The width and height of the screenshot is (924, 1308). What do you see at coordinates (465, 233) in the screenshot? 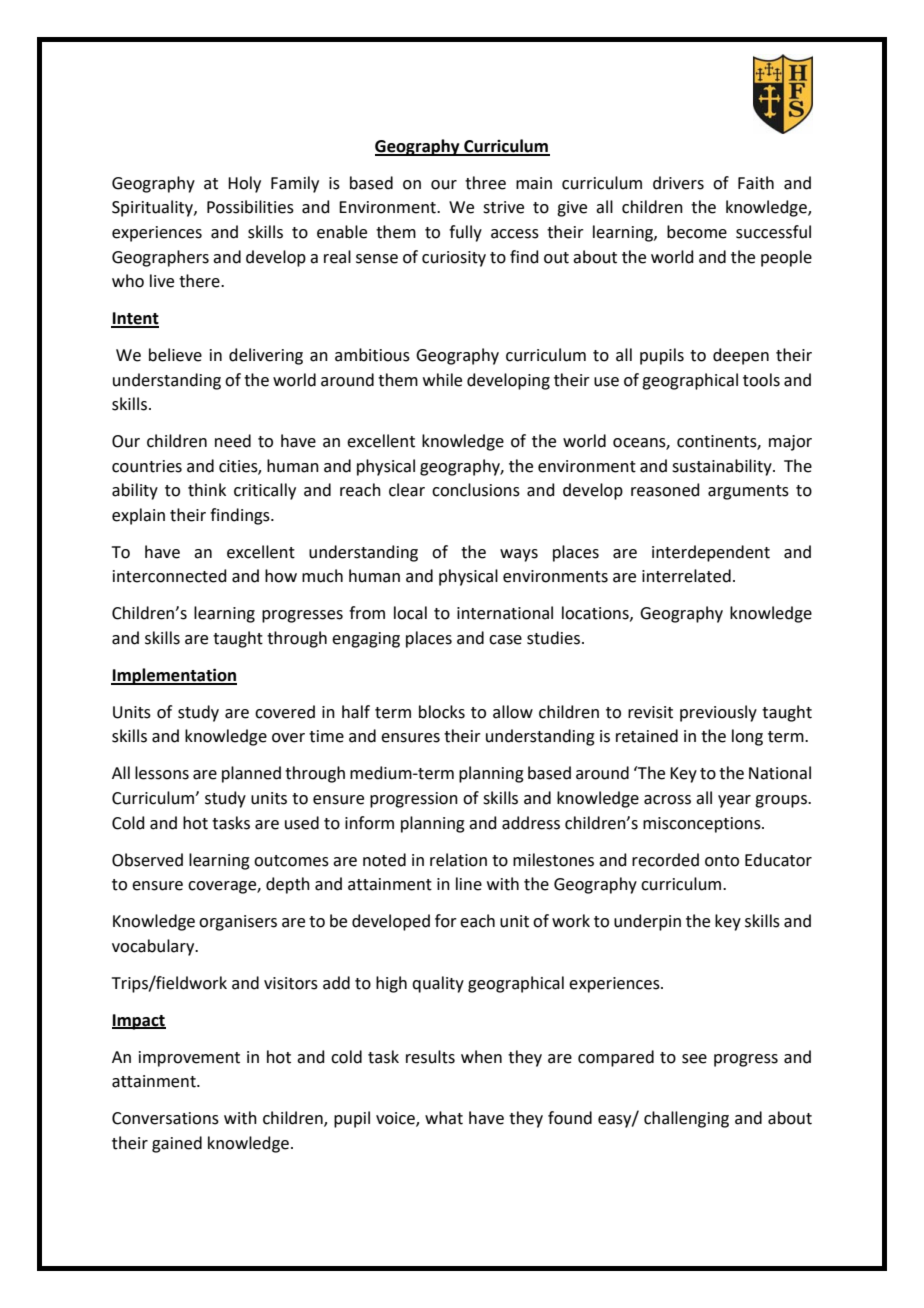
I see `fully` at bounding box center [465, 233].
